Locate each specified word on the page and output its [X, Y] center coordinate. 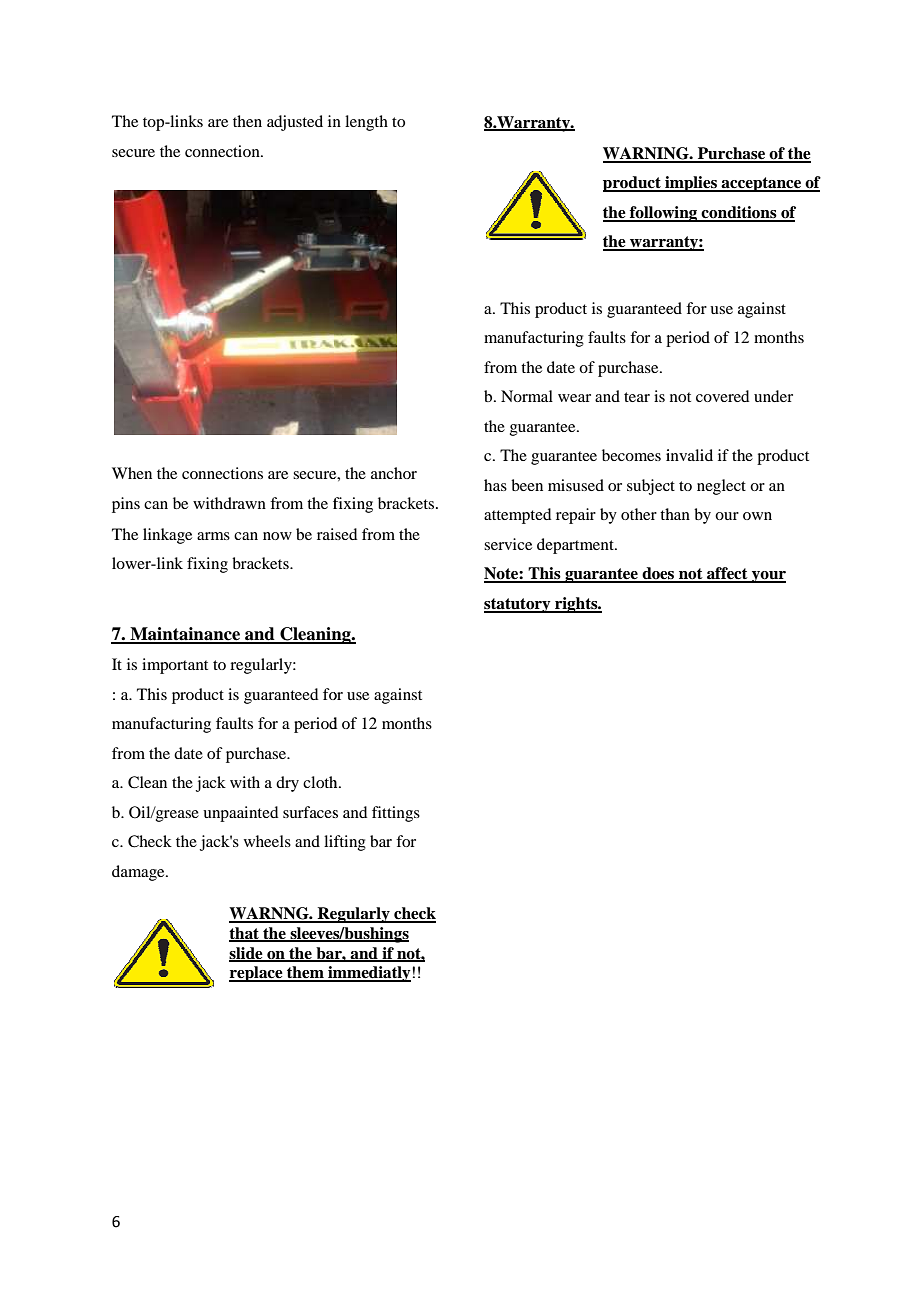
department [576, 546]
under [773, 396]
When [132, 473]
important [175, 666]
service [508, 544]
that [245, 934]
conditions [739, 213]
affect [727, 574]
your [768, 577]
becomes [631, 455]
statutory [518, 605]
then [247, 121]
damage [139, 873]
